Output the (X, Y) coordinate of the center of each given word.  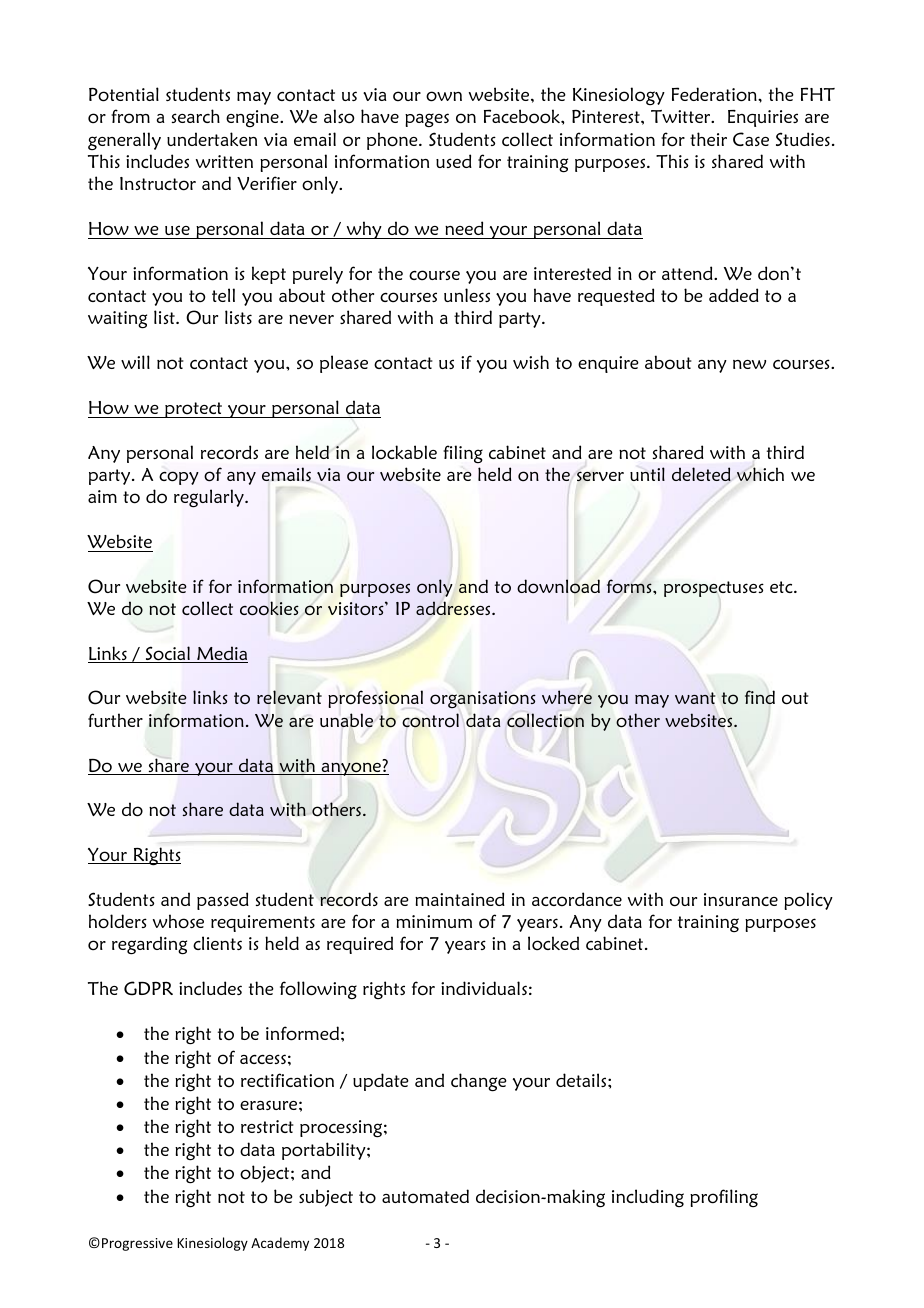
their (708, 139)
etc (782, 587)
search (196, 116)
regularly (210, 498)
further (115, 720)
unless (467, 295)
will (135, 362)
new (749, 364)
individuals (484, 988)
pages (427, 120)
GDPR (148, 988)
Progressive (137, 1244)
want (695, 698)
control (430, 720)
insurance (741, 899)
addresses (454, 608)
